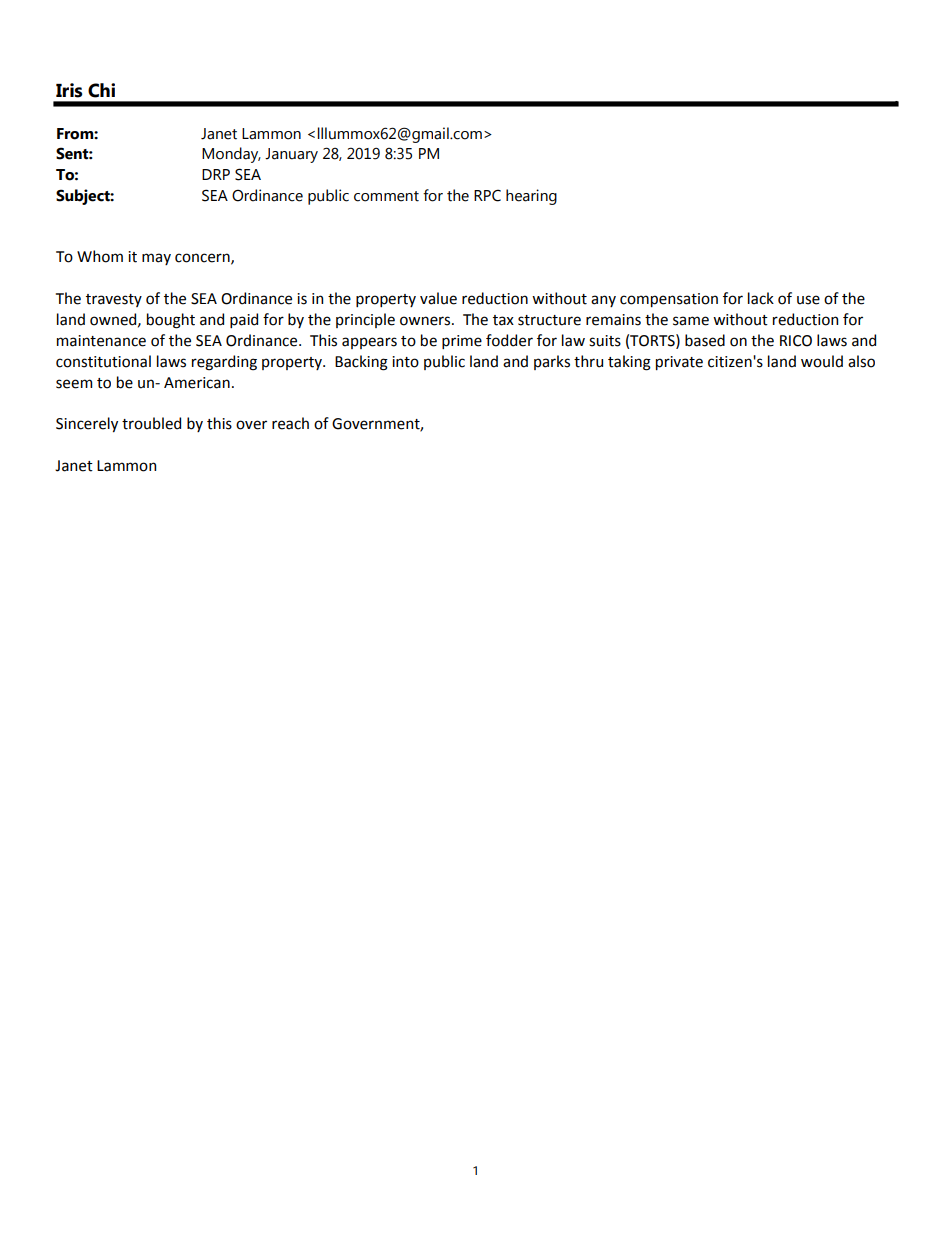 This screenshot has height=1233, width=952. Describe the element at coordinates (151, 423) in the screenshot. I see `troubled` at that location.
